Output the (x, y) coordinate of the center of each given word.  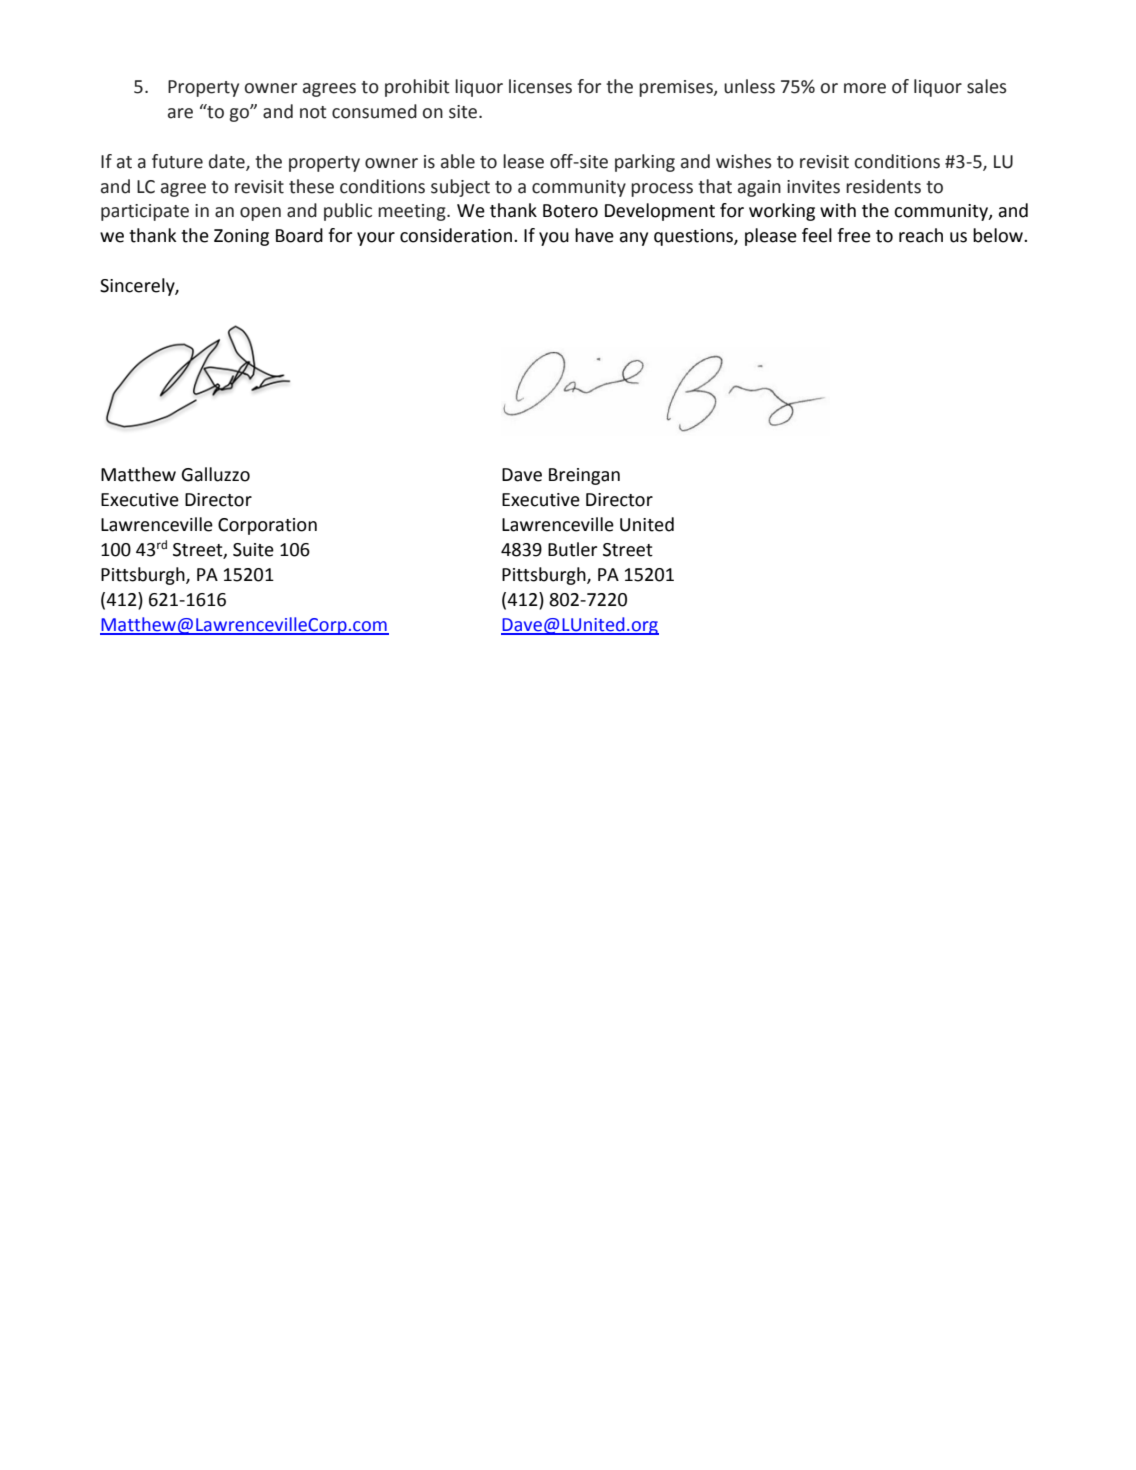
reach (921, 235)
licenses (540, 86)
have (594, 235)
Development (660, 212)
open (260, 214)
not (313, 112)
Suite (253, 550)
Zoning (241, 237)
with (838, 210)
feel (817, 235)
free (854, 235)
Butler (572, 549)
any (634, 239)
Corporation (267, 526)
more (865, 88)
